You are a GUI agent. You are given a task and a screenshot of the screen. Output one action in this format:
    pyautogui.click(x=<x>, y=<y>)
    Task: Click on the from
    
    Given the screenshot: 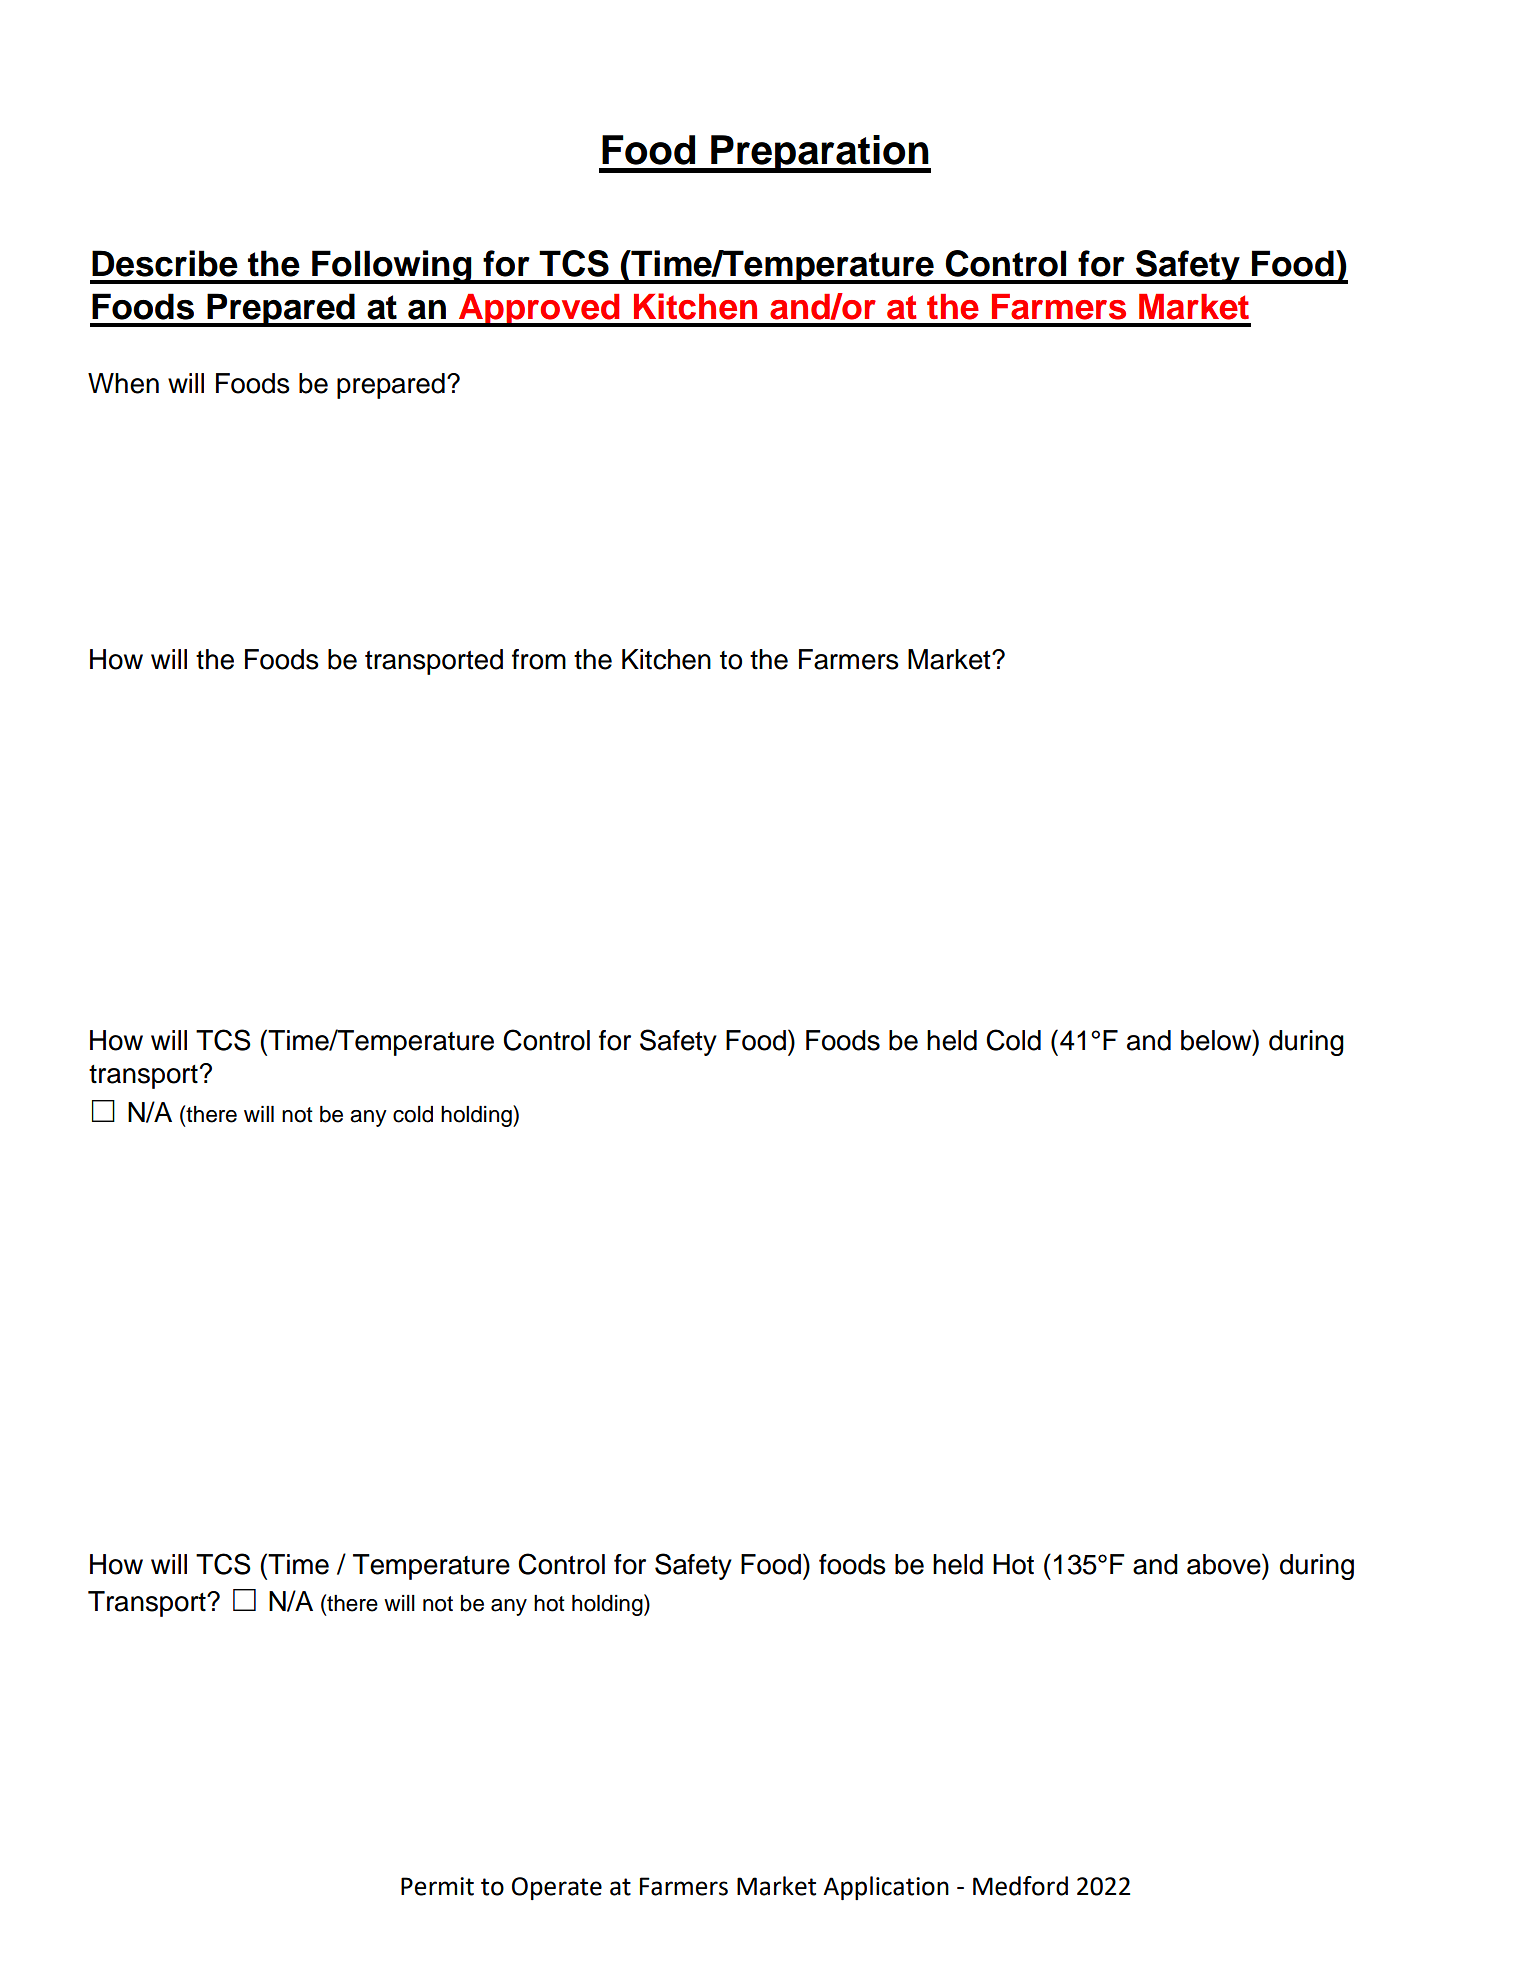 What is the action you would take?
    pyautogui.click(x=539, y=659)
